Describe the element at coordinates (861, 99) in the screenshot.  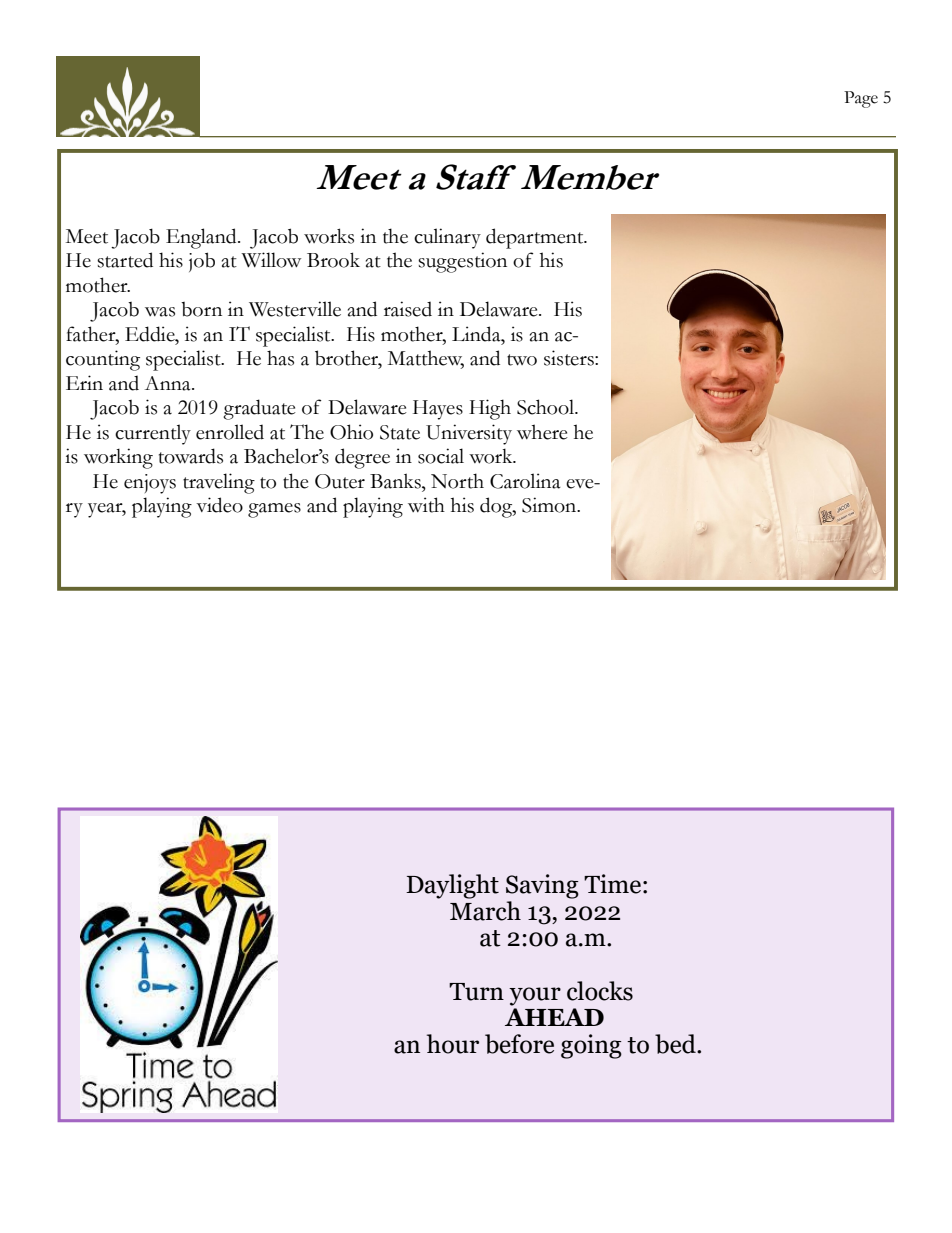
I see `Page` at that location.
